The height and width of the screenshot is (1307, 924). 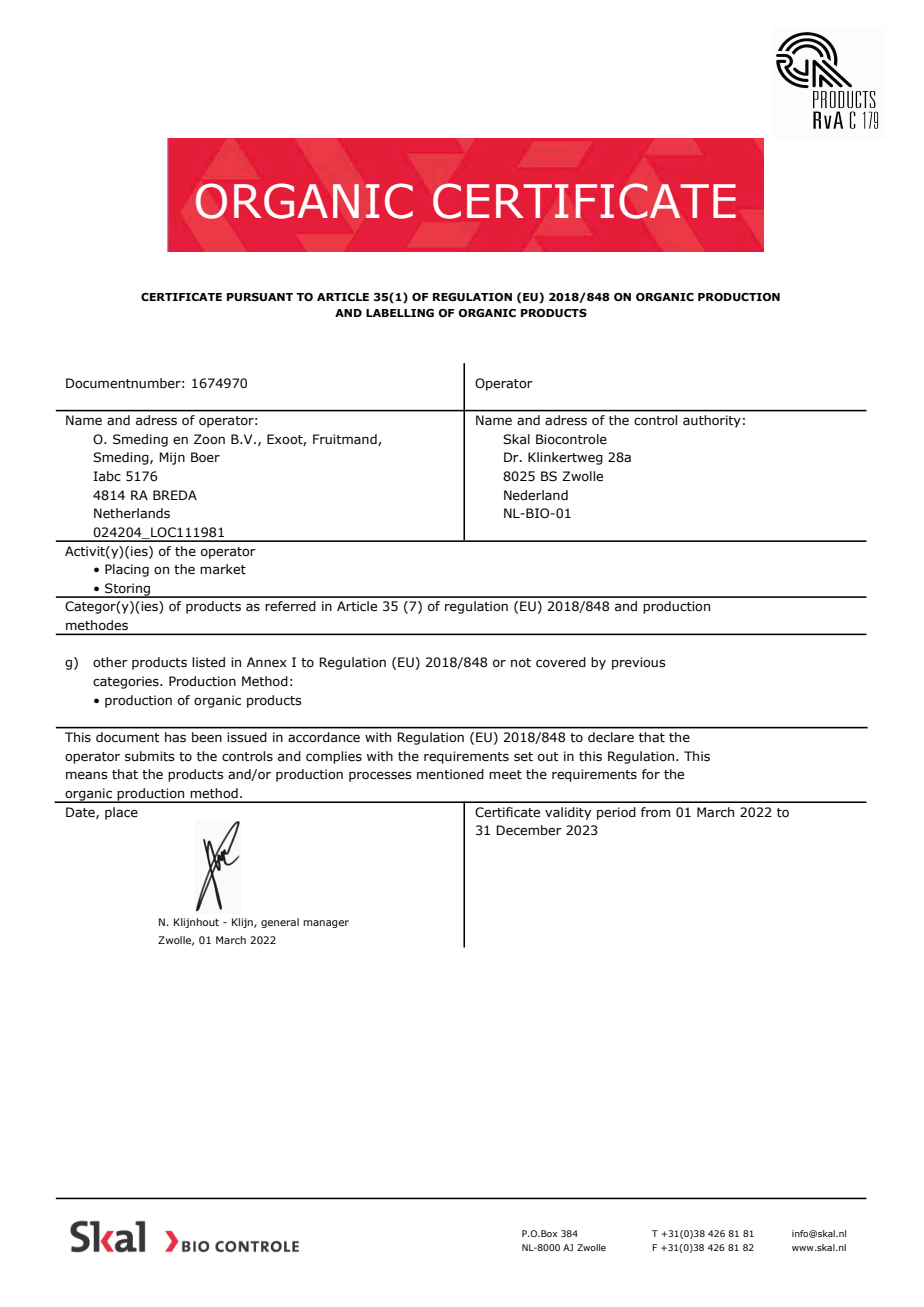 What do you see at coordinates (128, 590) in the screenshot?
I see `Storing` at bounding box center [128, 590].
